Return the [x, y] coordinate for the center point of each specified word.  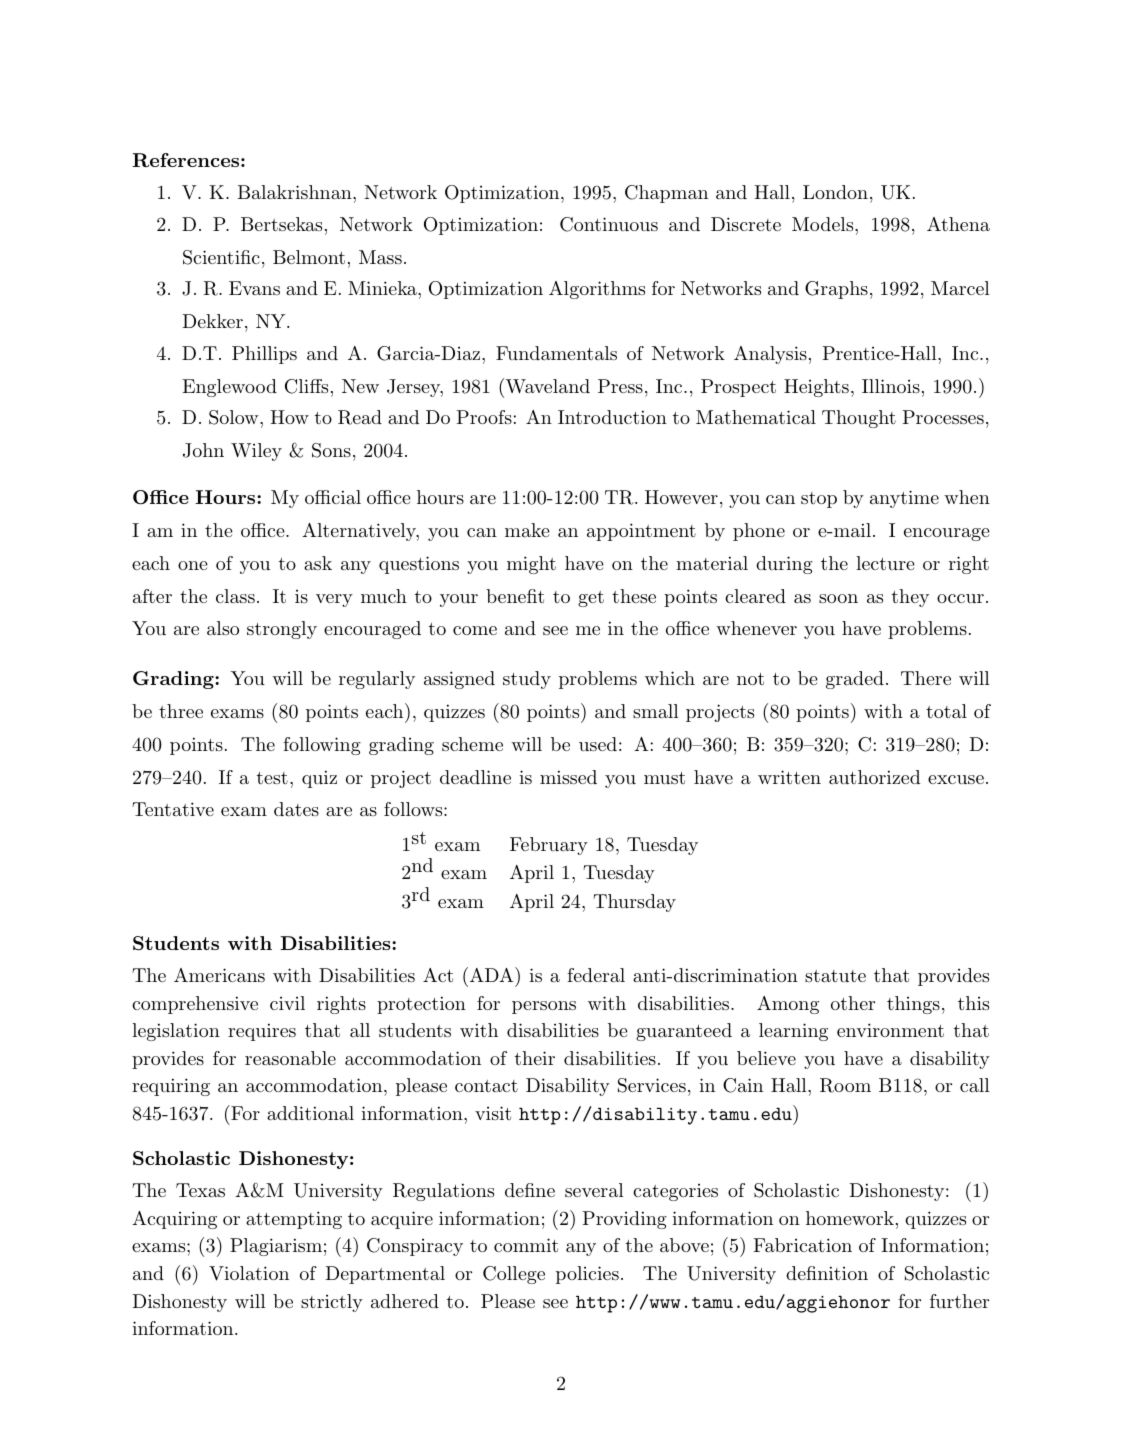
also [223, 628]
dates [296, 809]
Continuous [609, 224]
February [549, 846]
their [535, 1058]
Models [822, 224]
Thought [859, 419]
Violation [249, 1273]
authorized [874, 777]
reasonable [290, 1058]
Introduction [612, 417]
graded [855, 680]
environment [890, 1030]
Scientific [221, 257]
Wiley [256, 452]
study [527, 680]
